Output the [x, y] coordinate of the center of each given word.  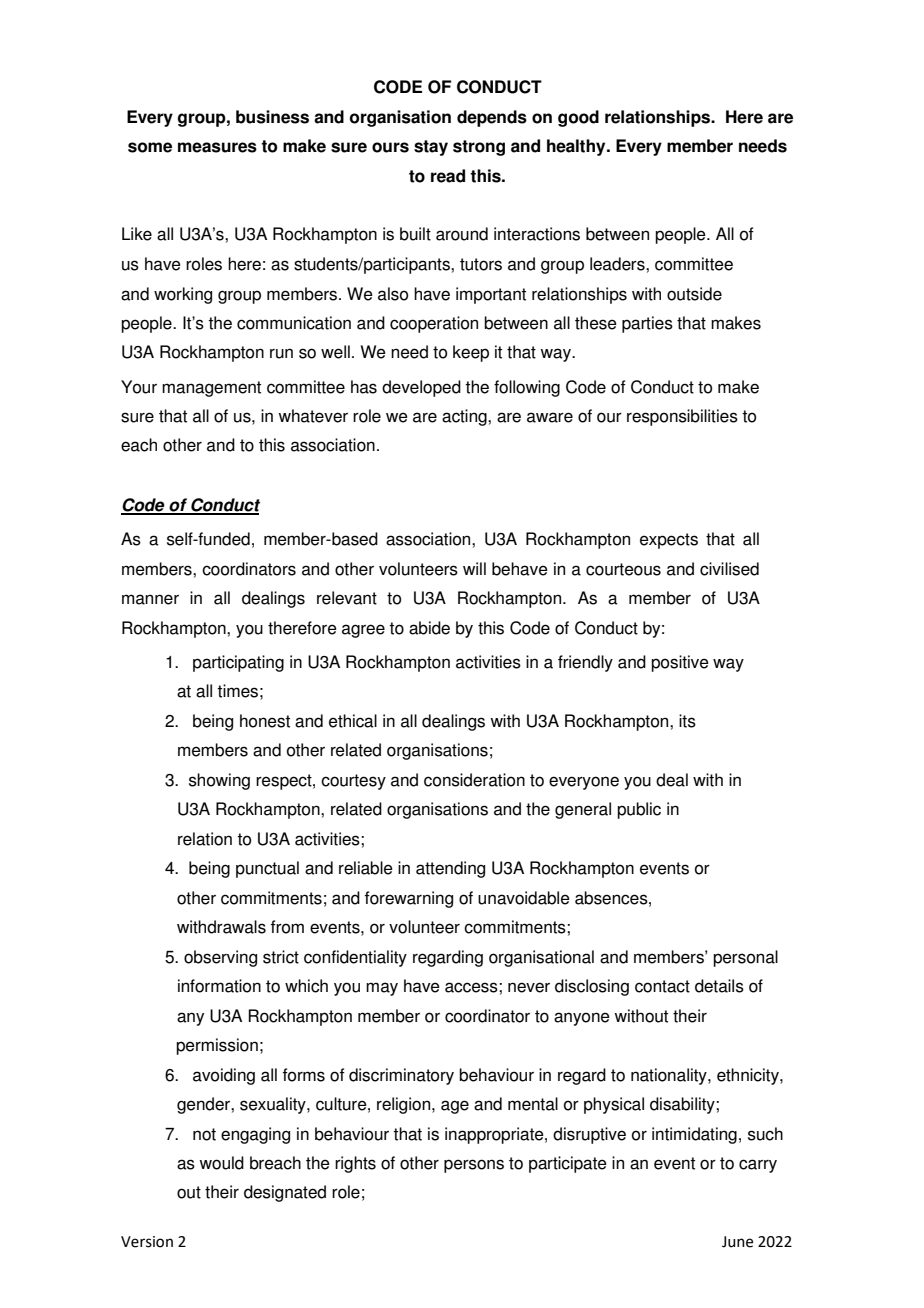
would [221, 1163]
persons [474, 1166]
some [150, 147]
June [737, 1242]
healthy [577, 147]
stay [431, 148]
